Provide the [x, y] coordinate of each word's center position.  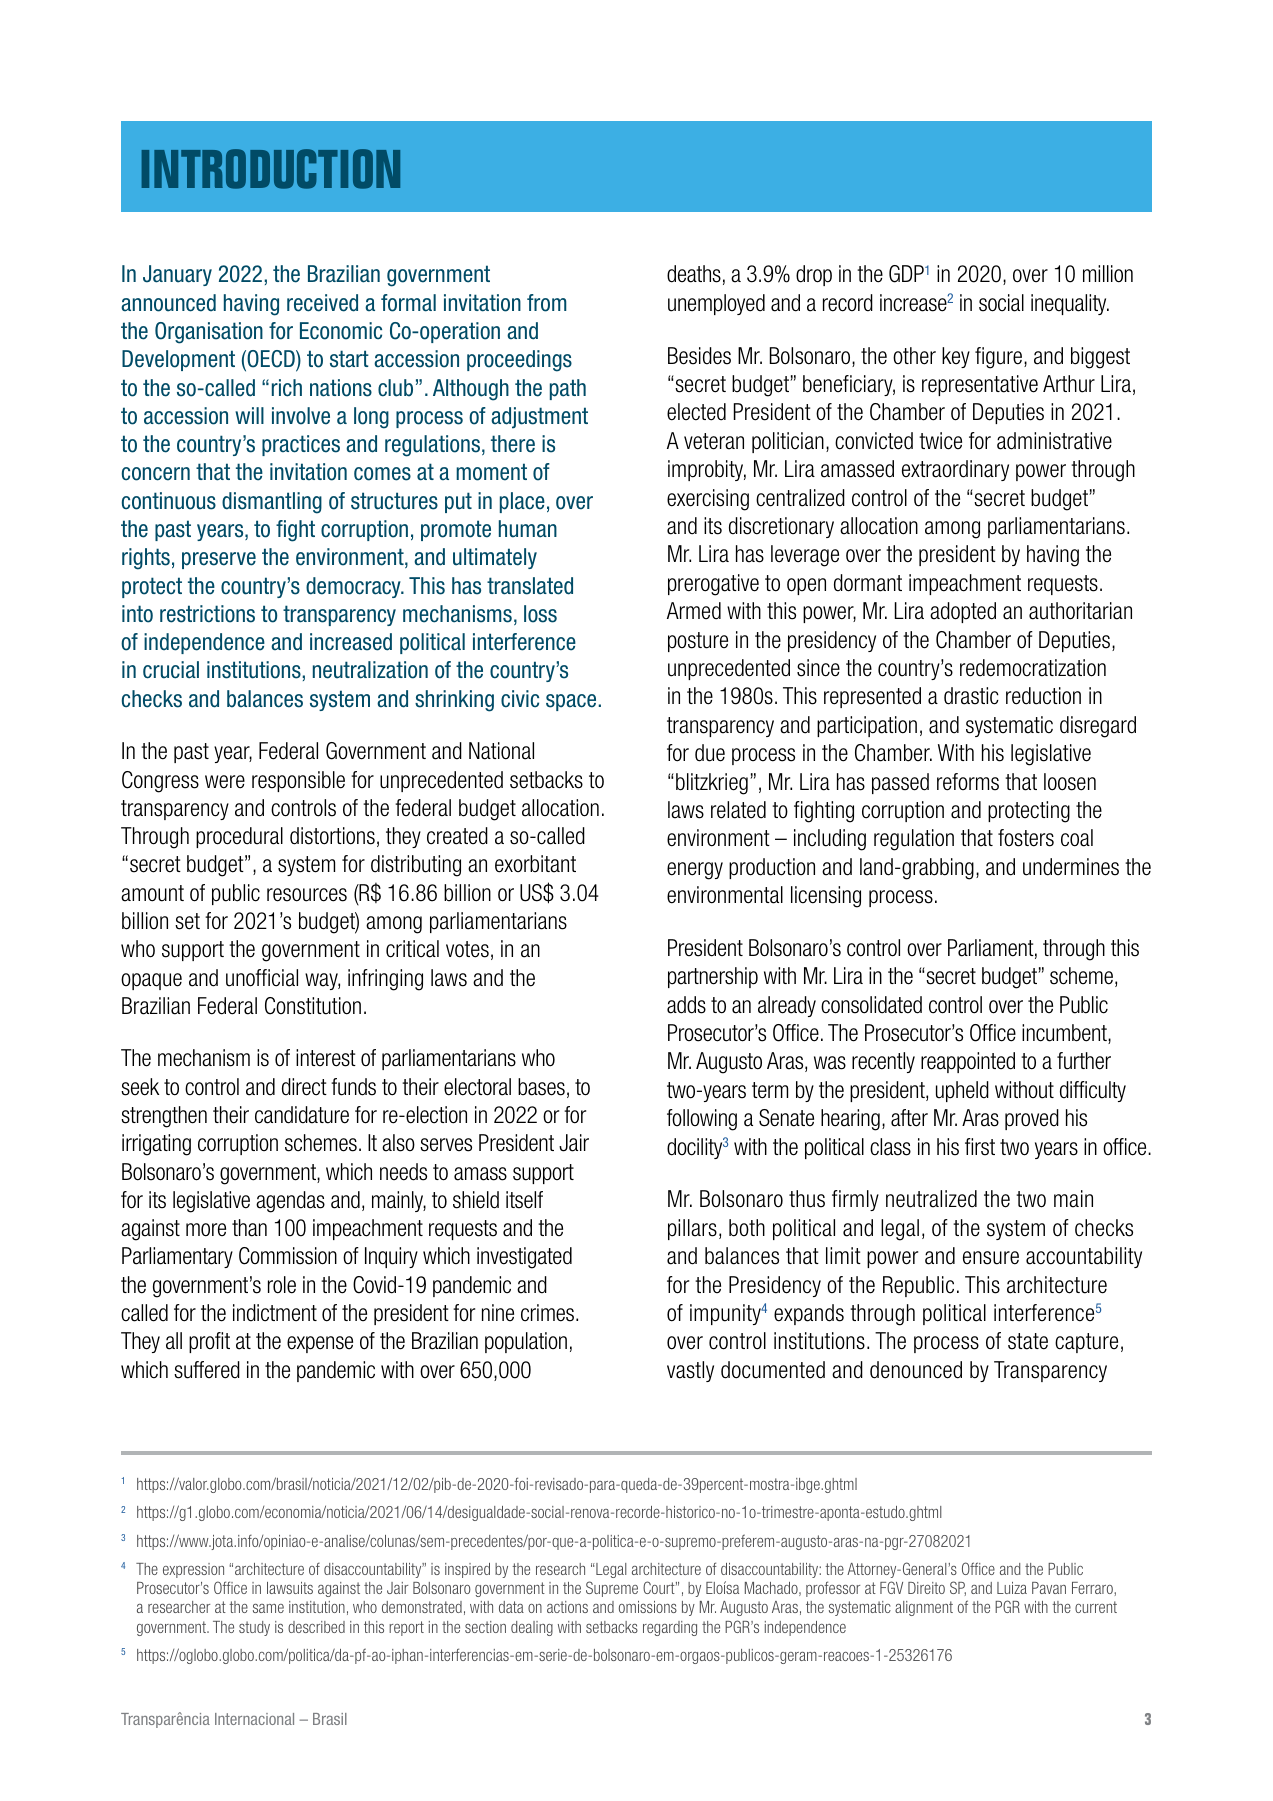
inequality [1070, 304]
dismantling [272, 503]
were [225, 782]
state [1028, 1341]
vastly [690, 1371]
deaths [694, 274]
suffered [207, 1370]
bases [541, 1087]
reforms [968, 782]
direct [304, 1087]
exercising [708, 500]
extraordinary [955, 470]
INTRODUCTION [271, 169]
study [254, 1628]
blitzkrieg [712, 784]
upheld [962, 1091]
